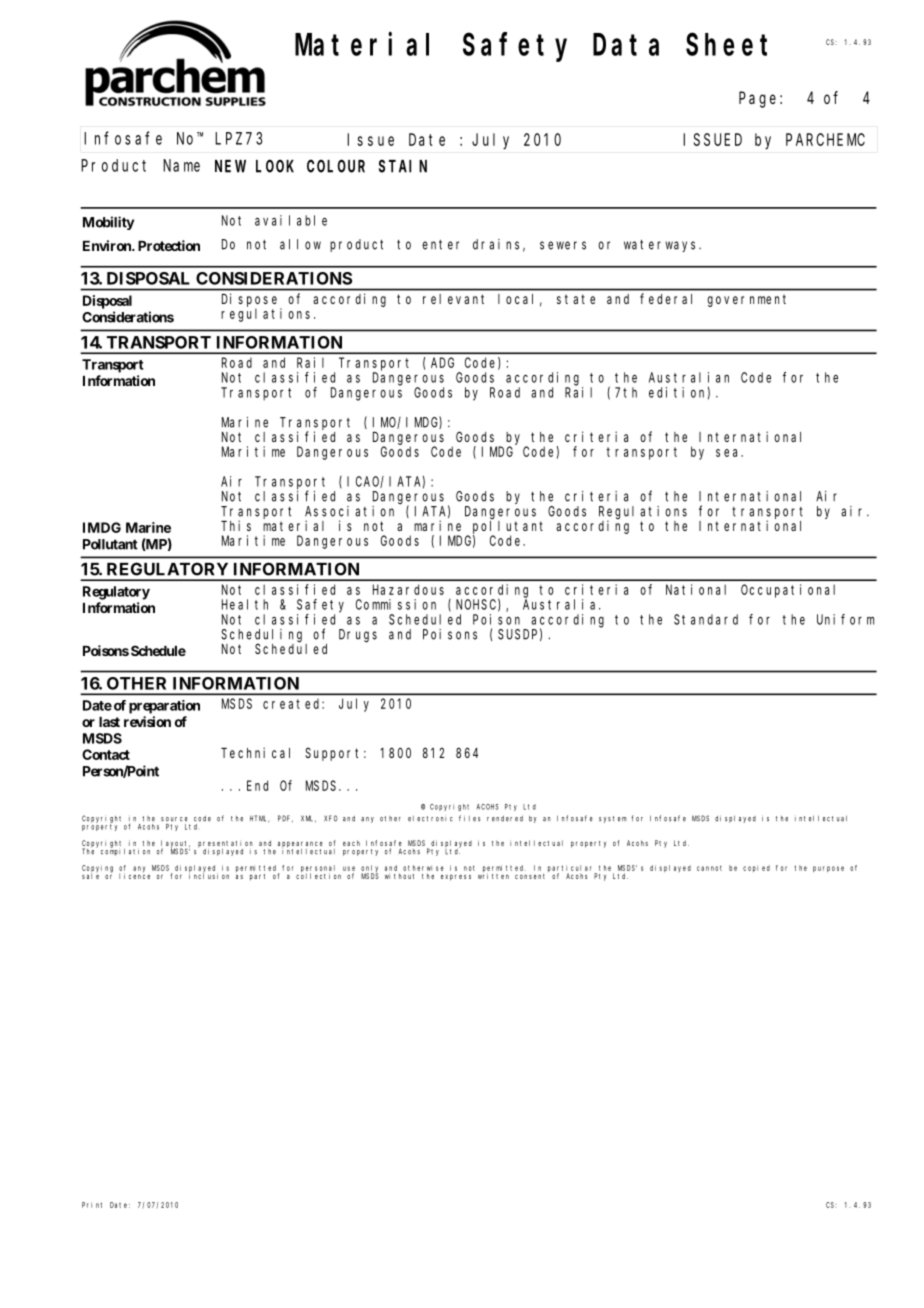  I want to click on preparation, so click(164, 707).
